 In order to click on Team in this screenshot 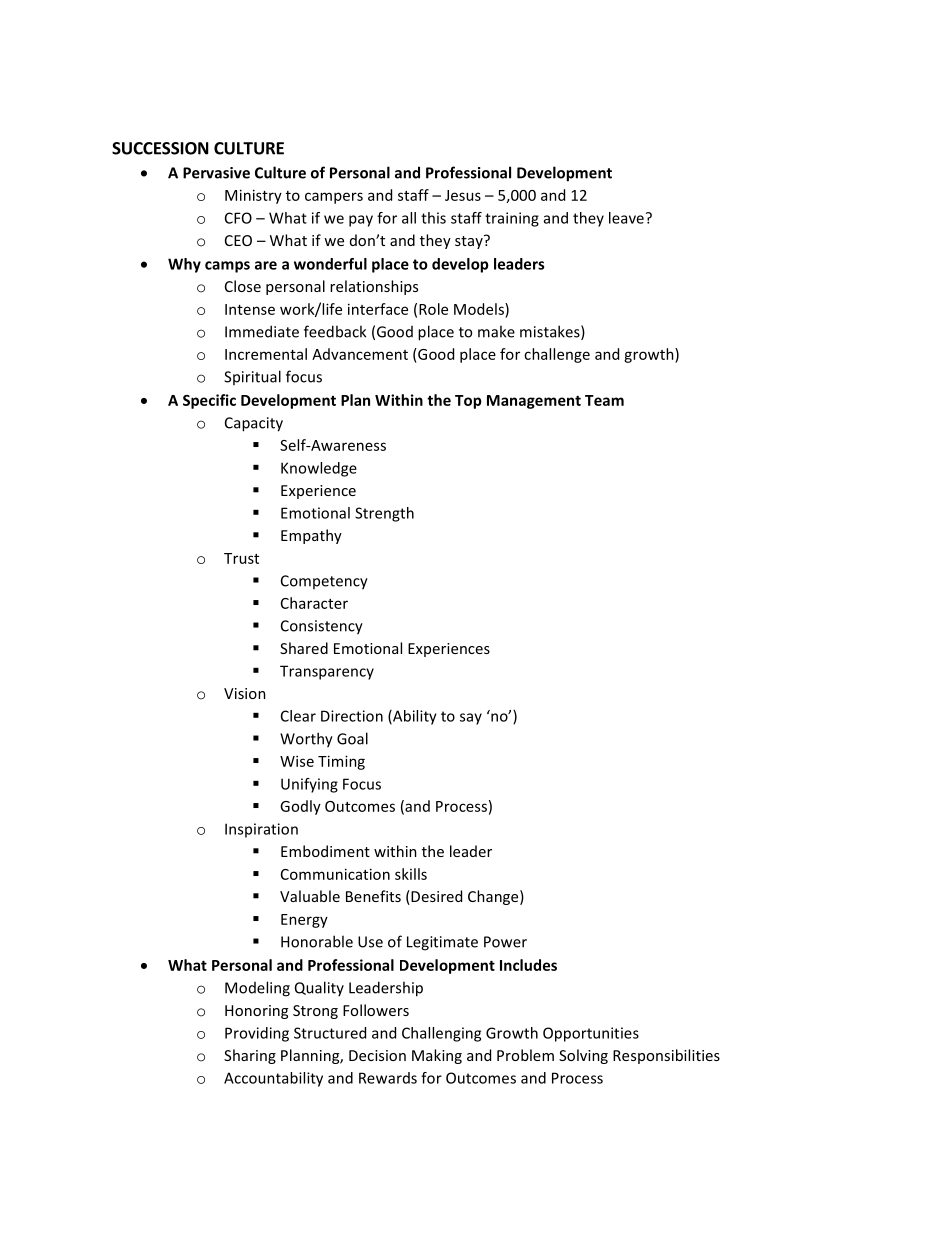, I will do `click(604, 400)`.
